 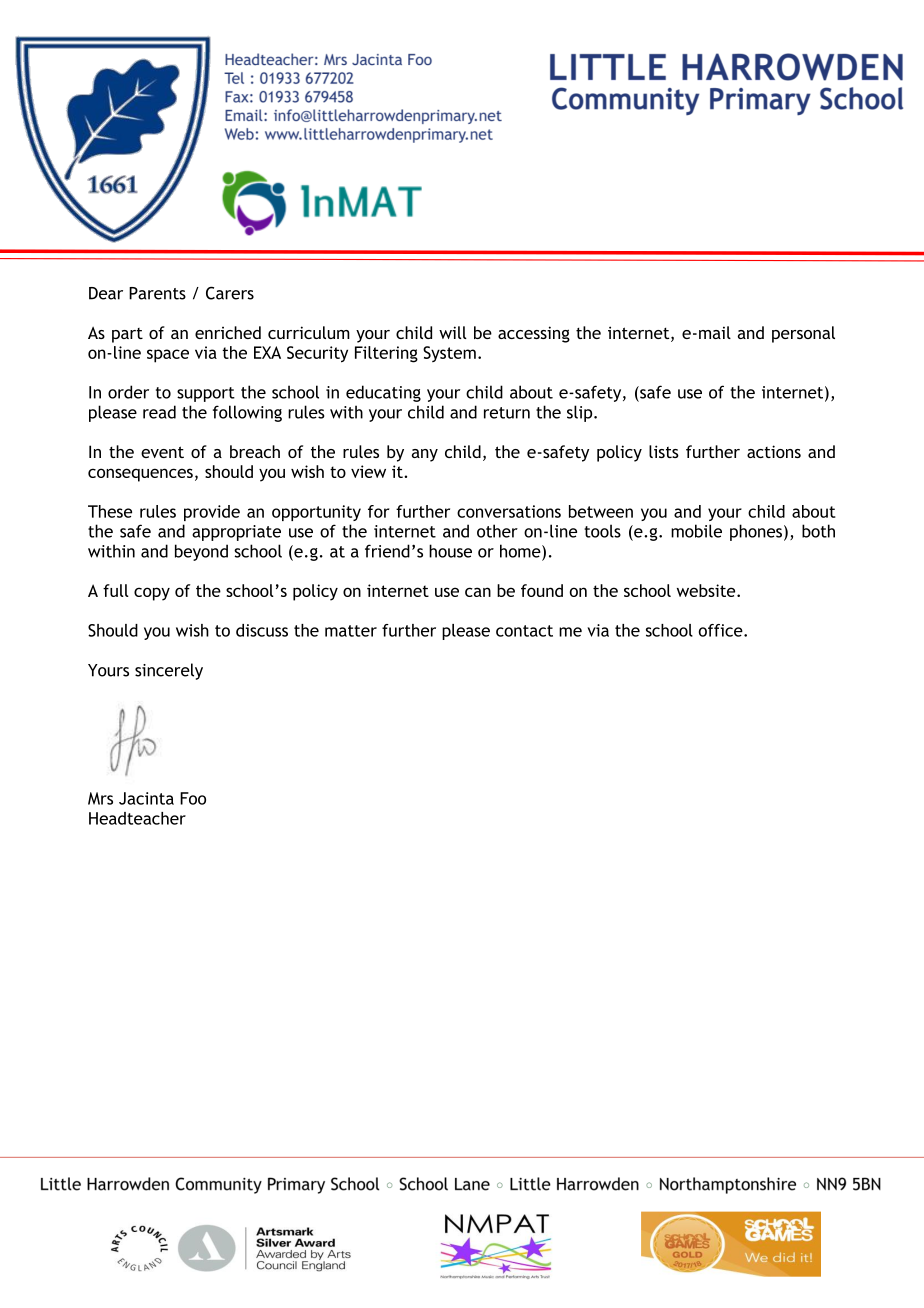 I want to click on any, so click(x=425, y=455).
